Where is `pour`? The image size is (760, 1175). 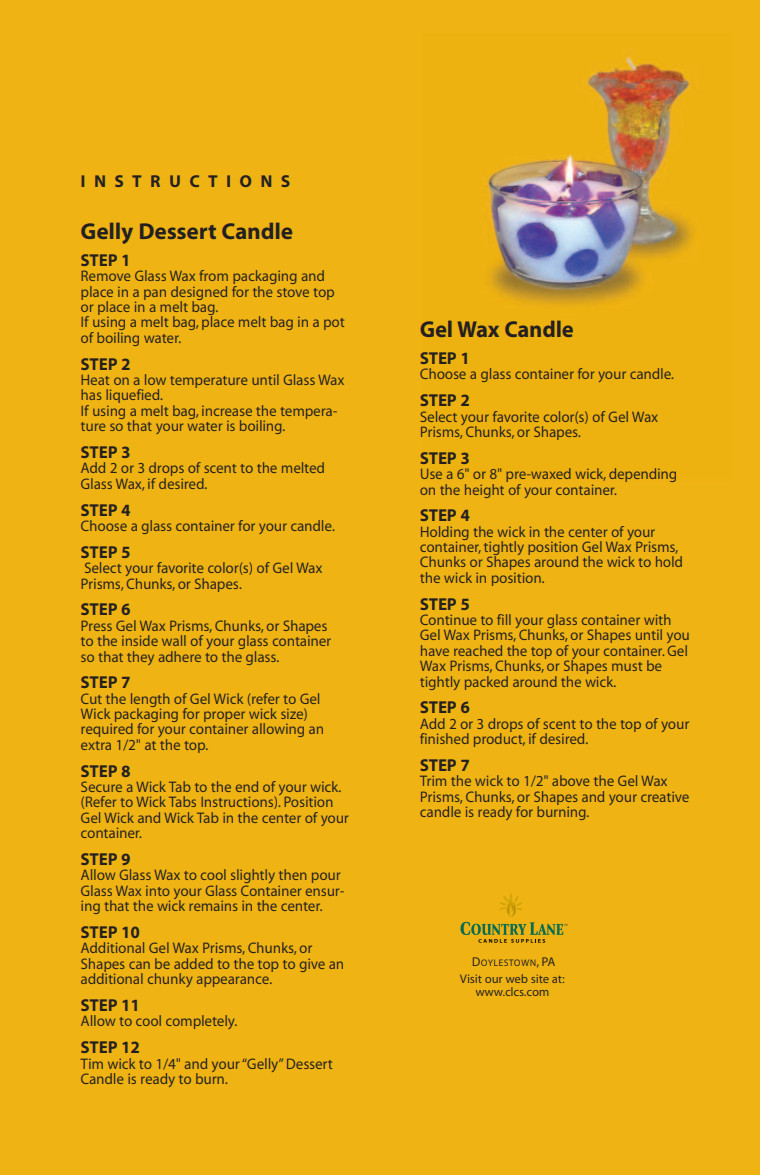 pour is located at coordinates (326, 877).
